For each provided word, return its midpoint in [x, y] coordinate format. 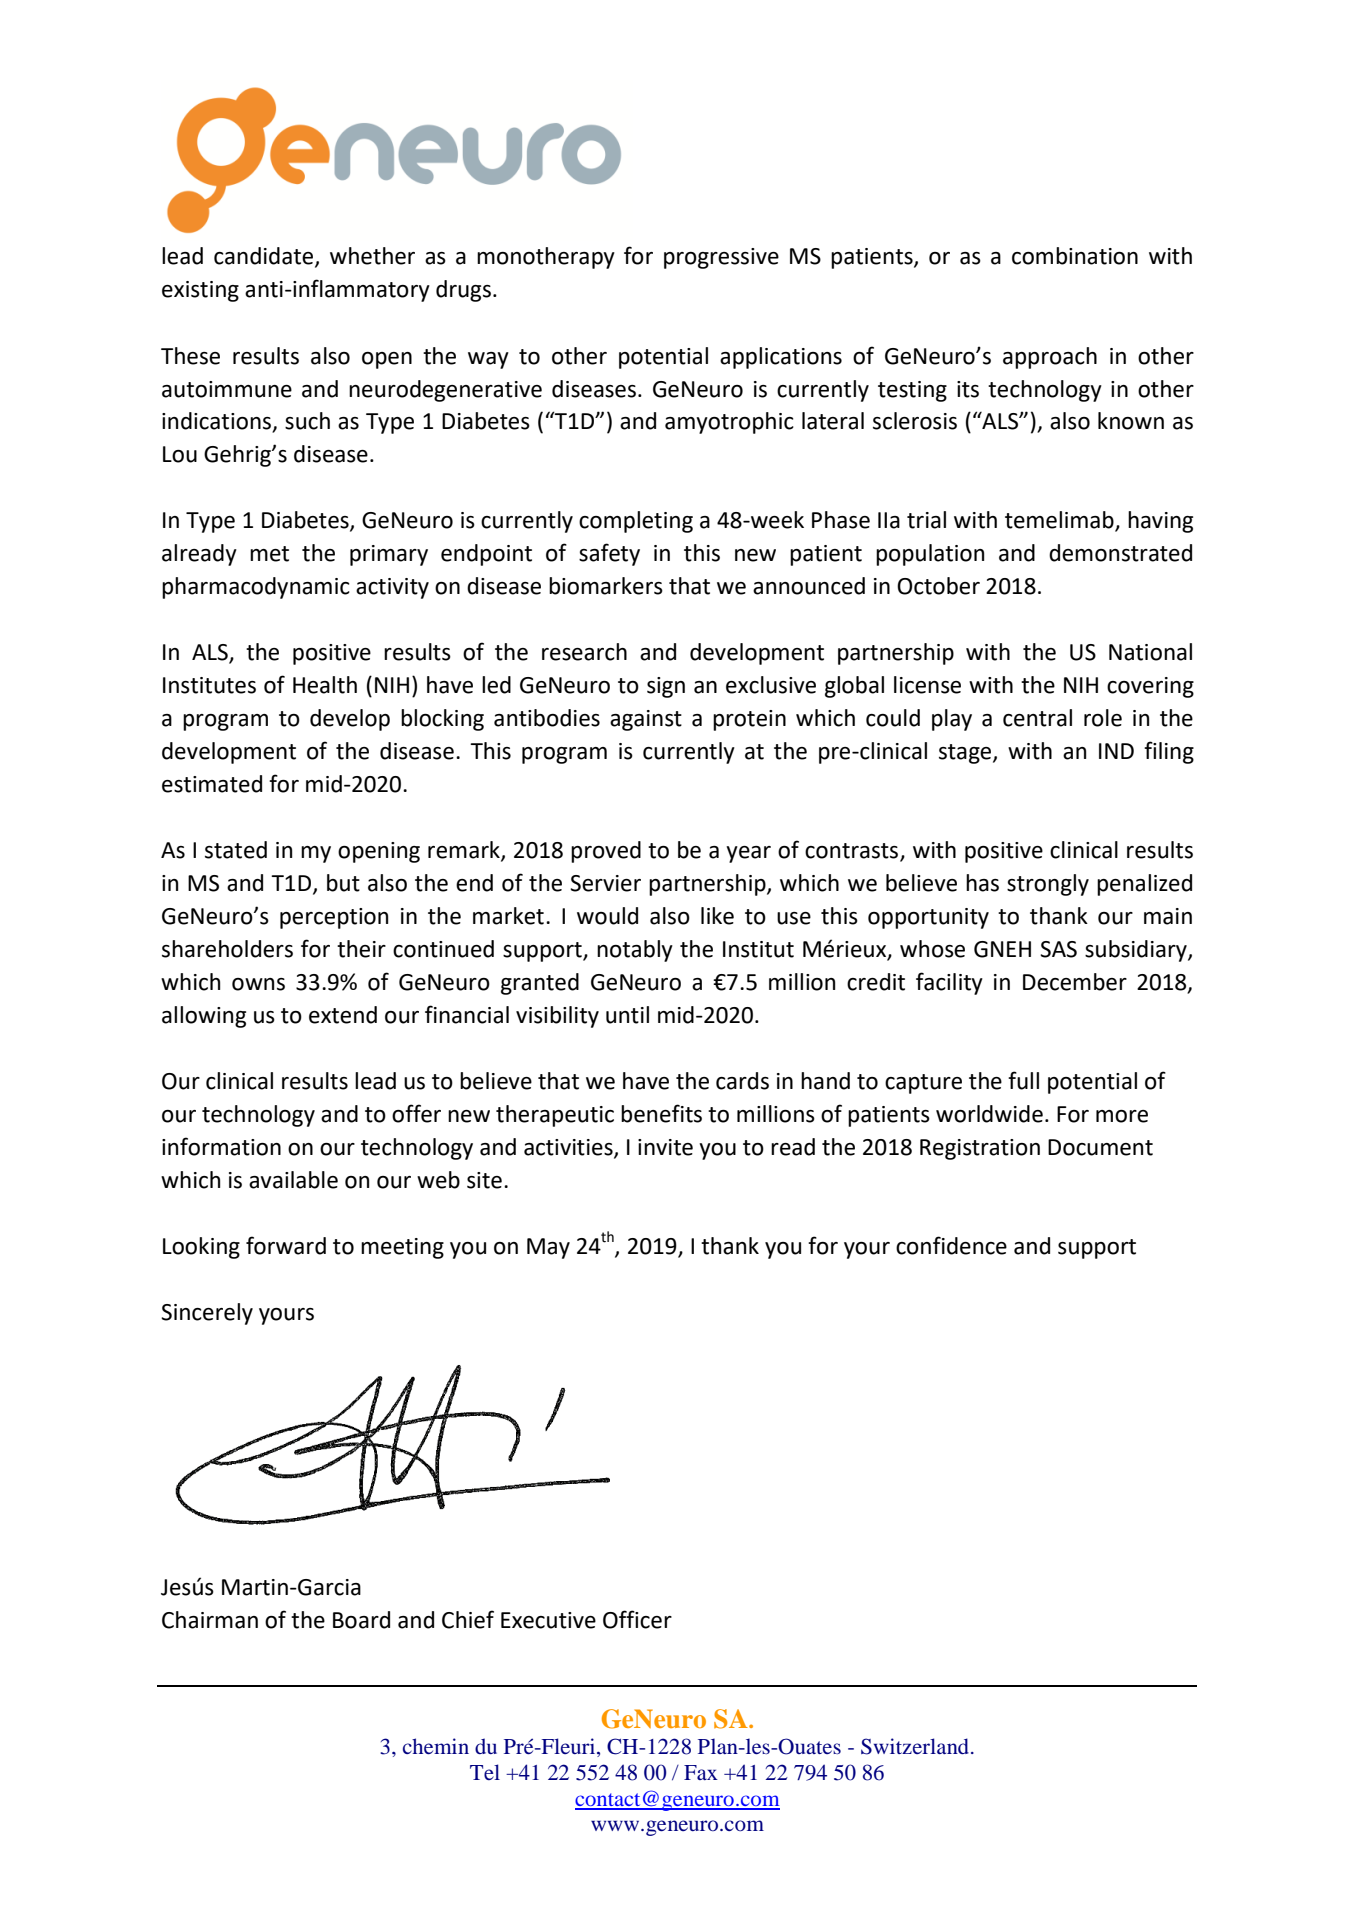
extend [343, 1015]
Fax [701, 1772]
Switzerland [916, 1746]
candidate [265, 257]
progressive [721, 258]
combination [1075, 256]
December [1075, 982]
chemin [436, 1746]
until [627, 1015]
